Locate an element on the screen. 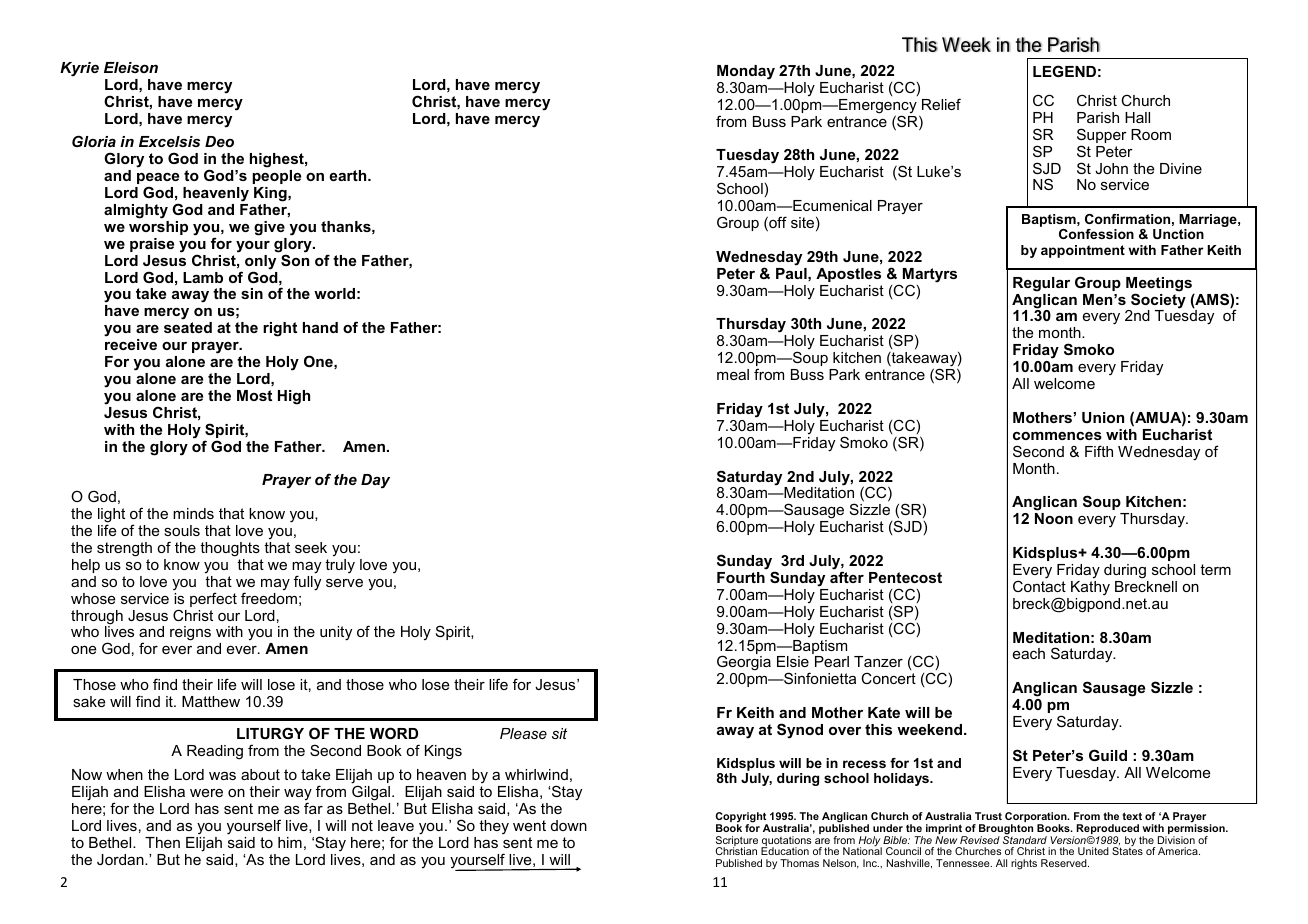 This screenshot has height=924, width=1308. meal is located at coordinates (733, 374).
